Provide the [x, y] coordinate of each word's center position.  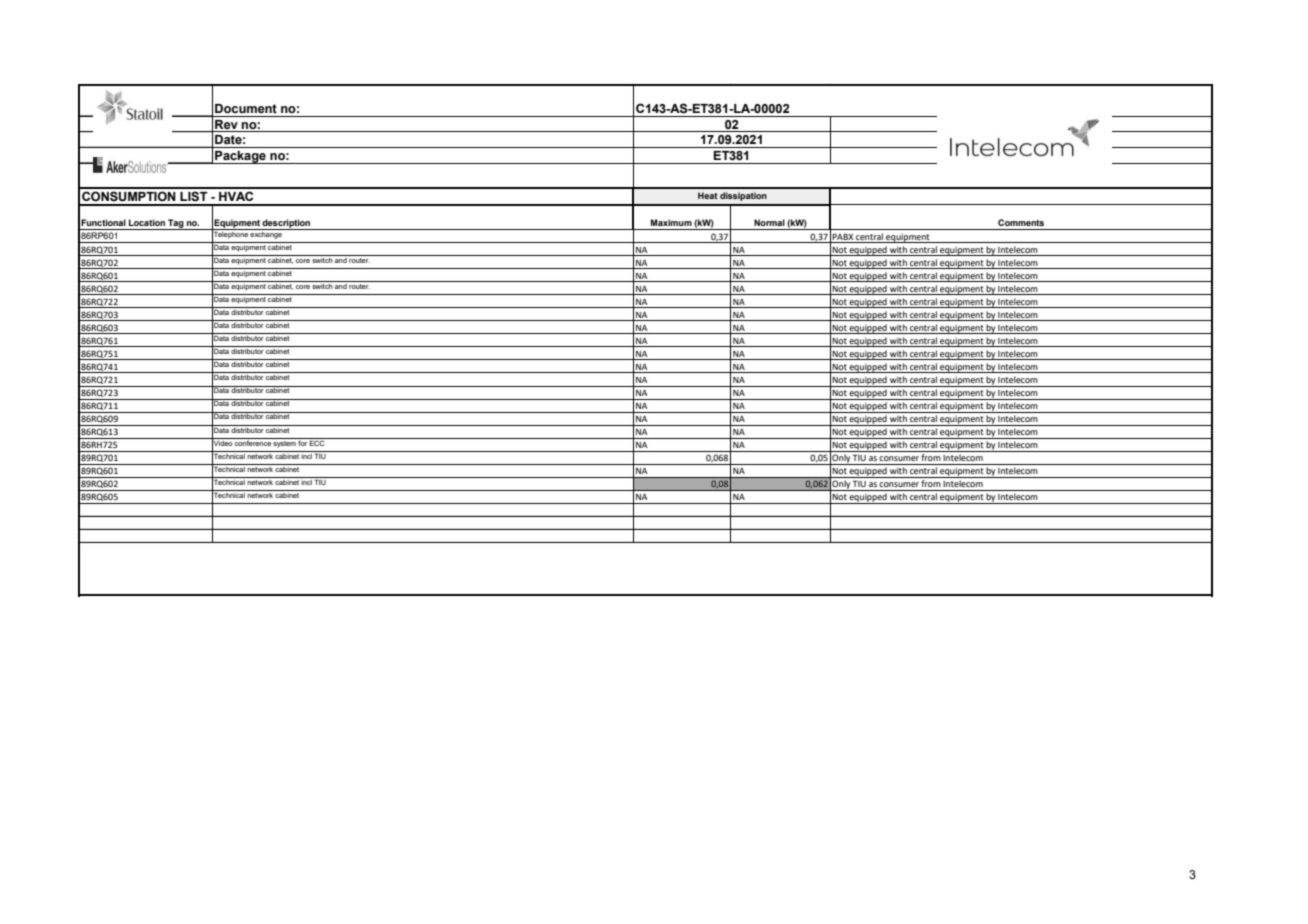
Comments [1021, 222]
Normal [769, 222]
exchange [266, 234]
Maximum [671, 222]
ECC [317, 442]
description [287, 224]
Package [240, 157]
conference [253, 442]
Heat [708, 195]
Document [246, 109]
